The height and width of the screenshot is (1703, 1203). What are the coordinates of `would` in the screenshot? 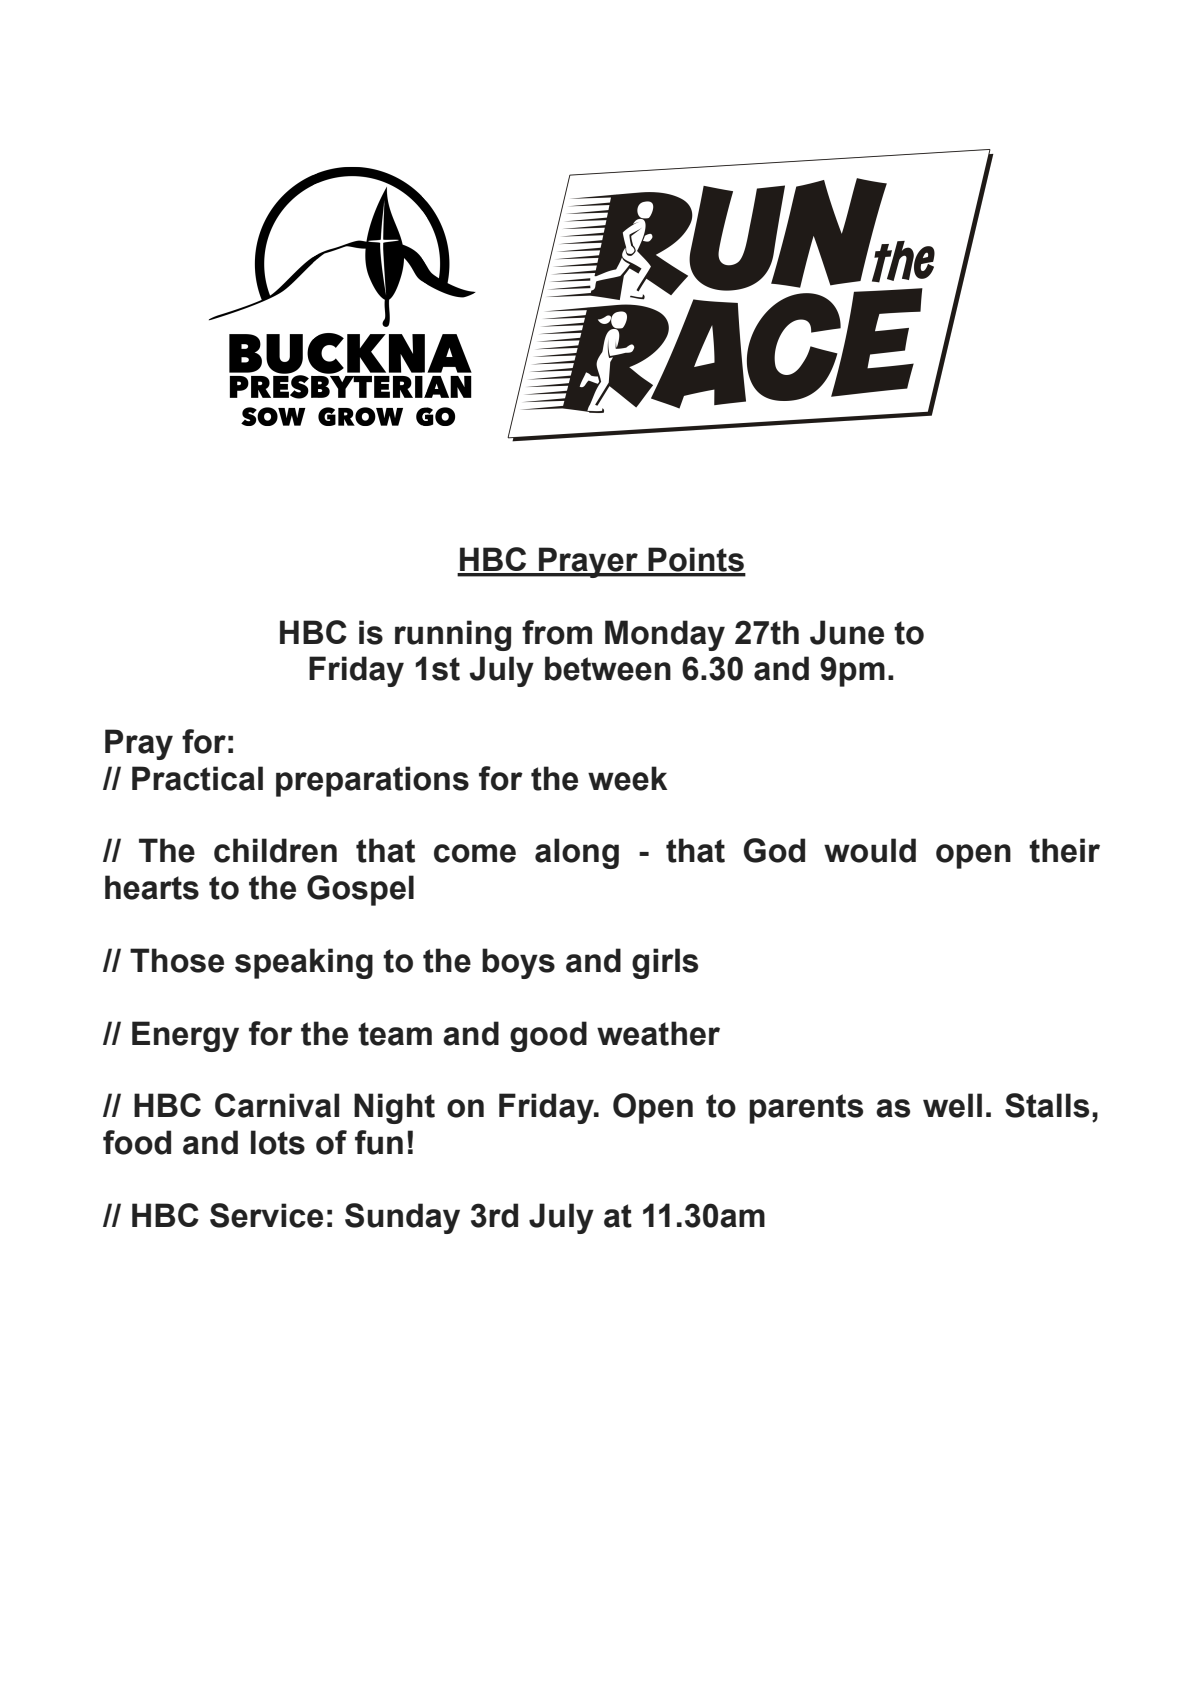 It's located at (870, 850).
